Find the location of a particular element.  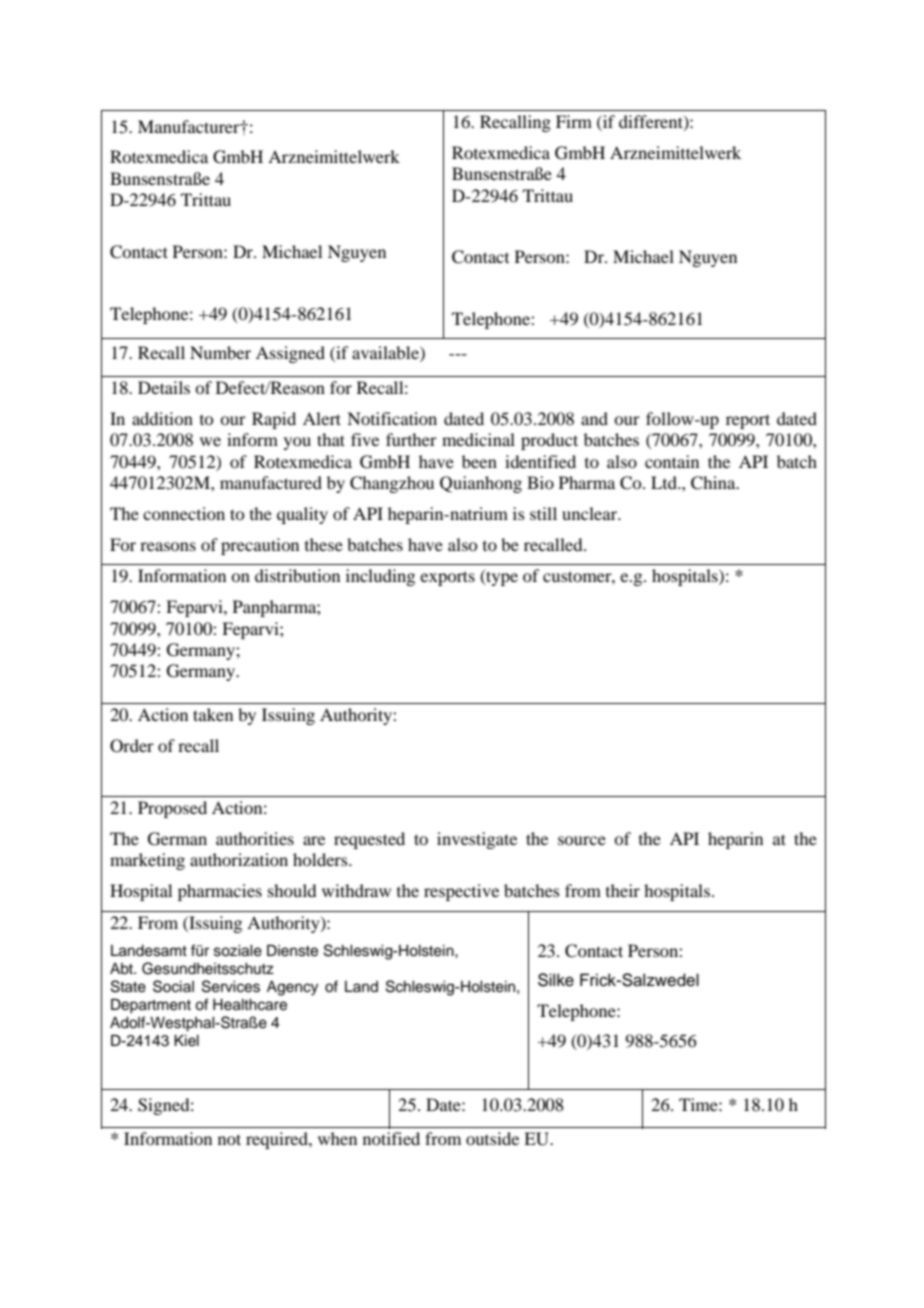

report is located at coordinates (748, 421).
